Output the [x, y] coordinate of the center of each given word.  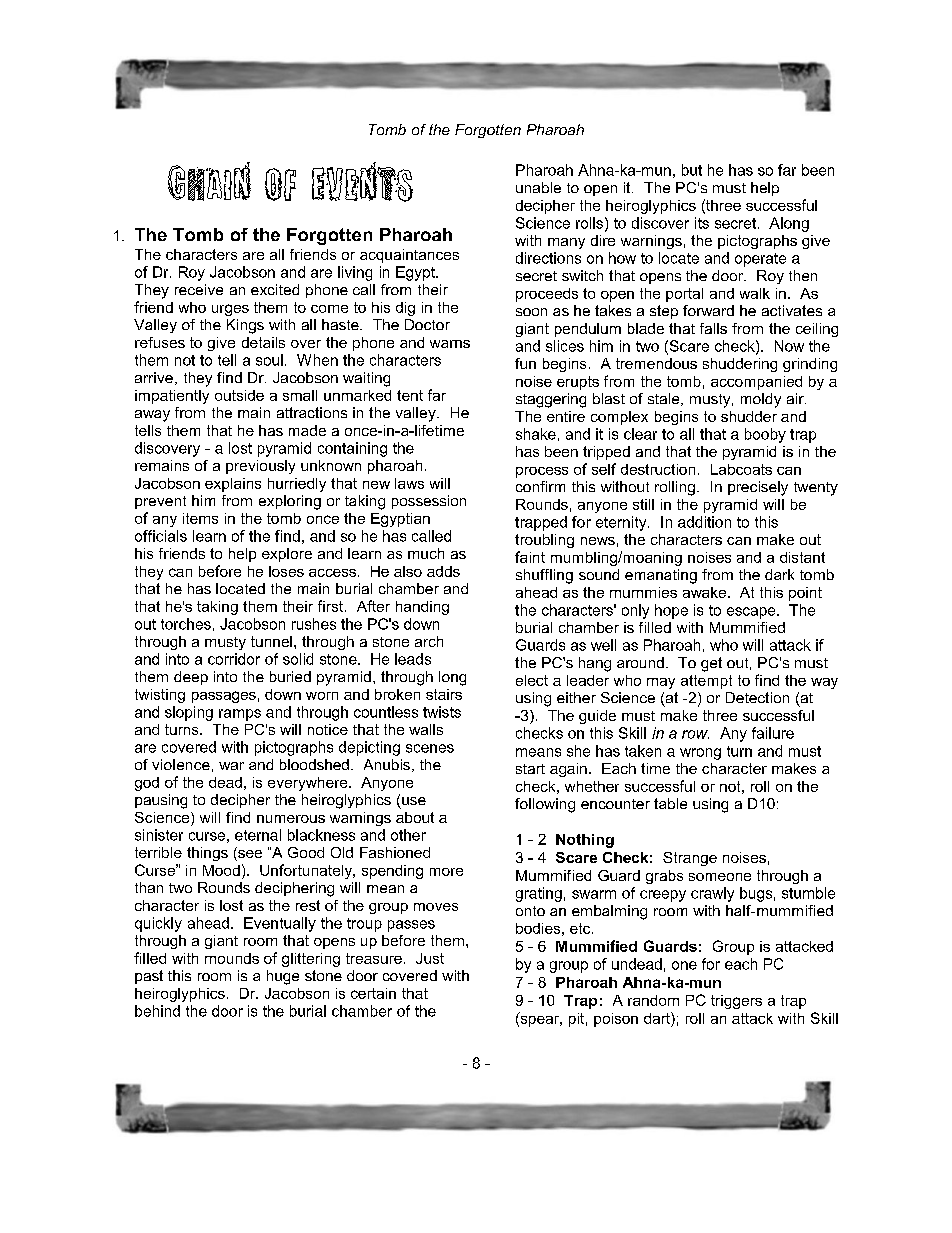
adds [443, 571]
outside [239, 395]
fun [525, 363]
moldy [761, 400]
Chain [209, 181]
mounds [232, 958]
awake [704, 592]
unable [538, 187]
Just [430, 958]
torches [186, 624]
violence [181, 764]
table [670, 803]
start [530, 769]
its [702, 223]
